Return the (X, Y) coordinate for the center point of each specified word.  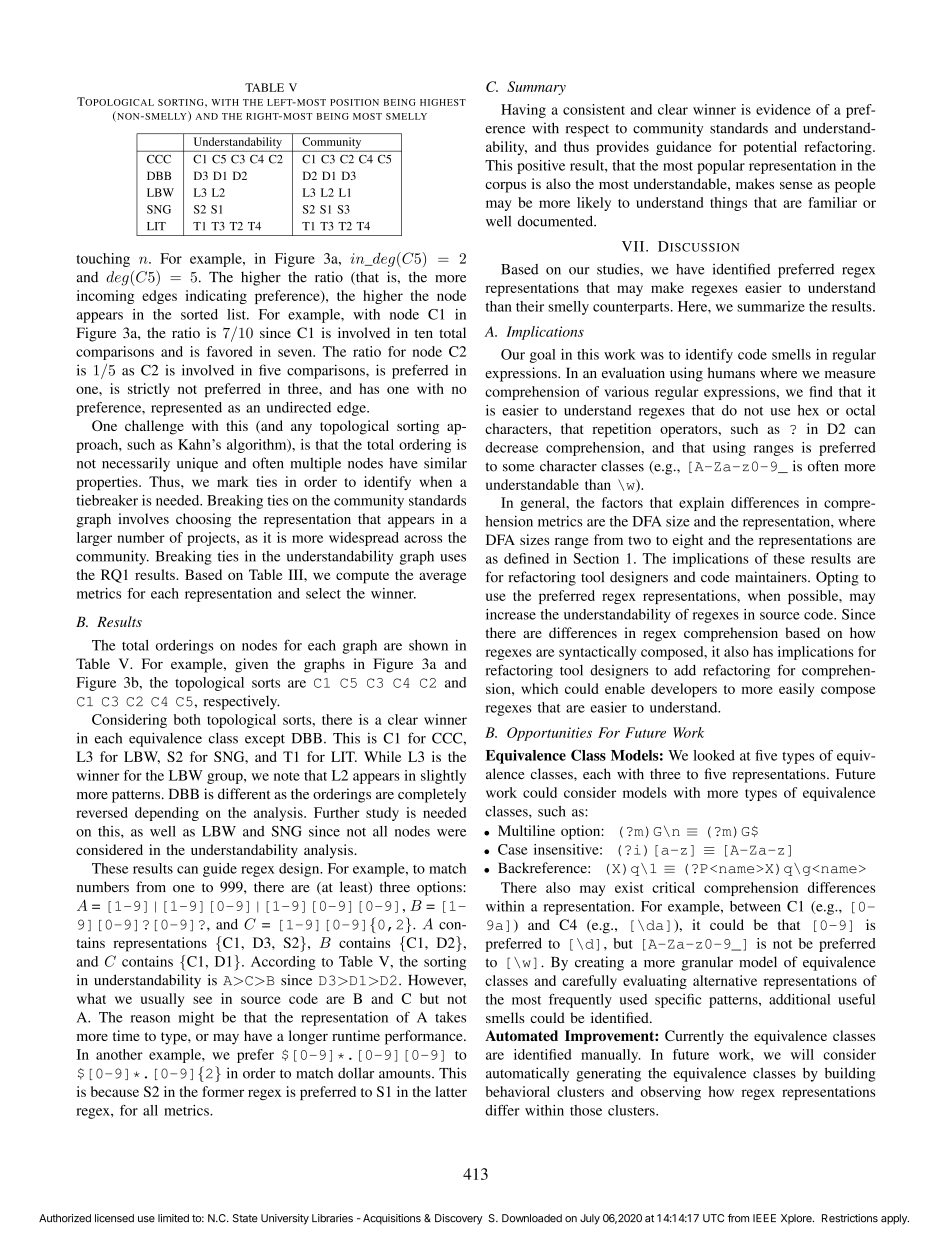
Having (523, 111)
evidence (783, 109)
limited (173, 1218)
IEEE (764, 1218)
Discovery (459, 1219)
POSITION (354, 102)
